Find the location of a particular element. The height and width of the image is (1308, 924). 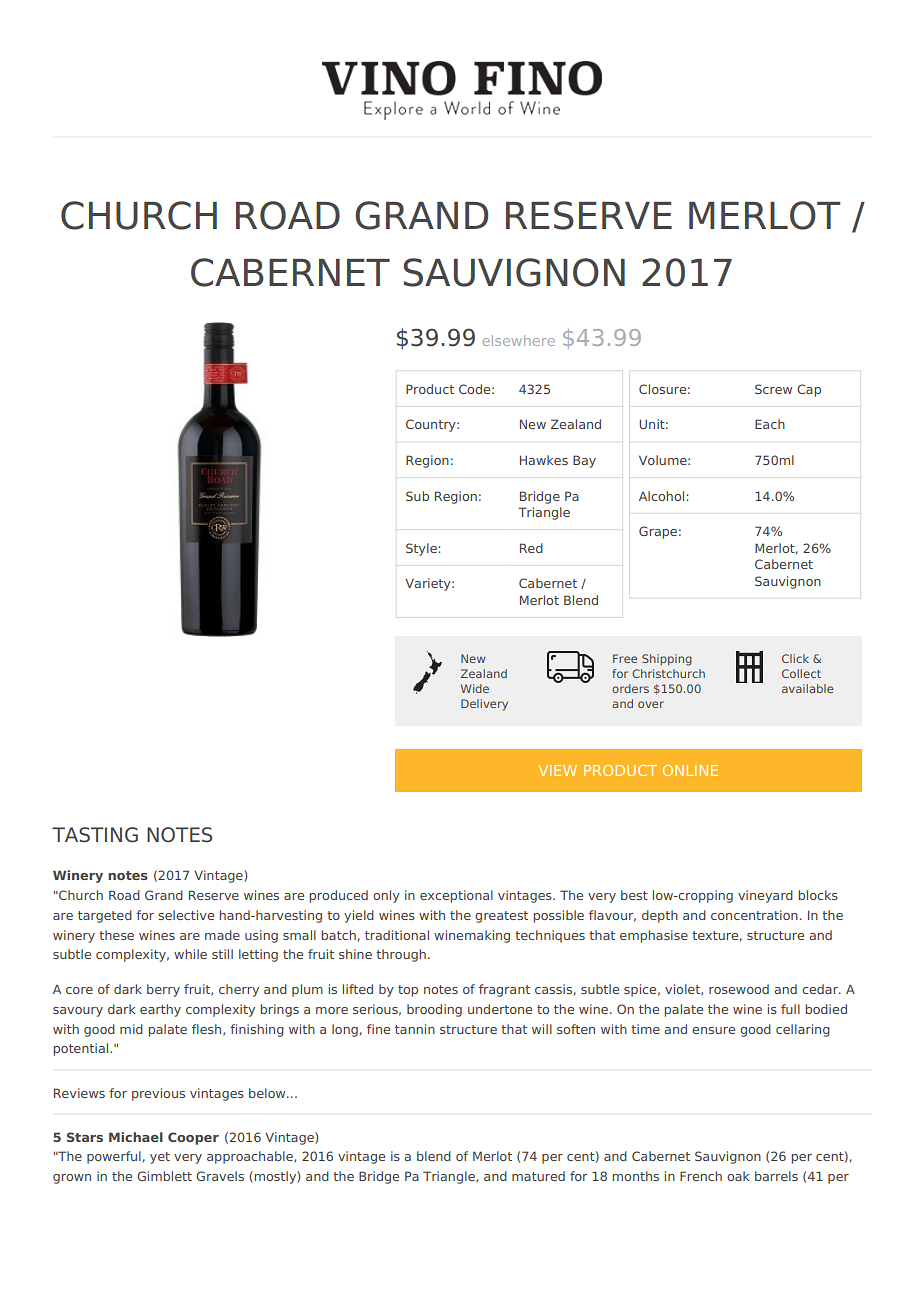

Wide is located at coordinates (475, 688).
